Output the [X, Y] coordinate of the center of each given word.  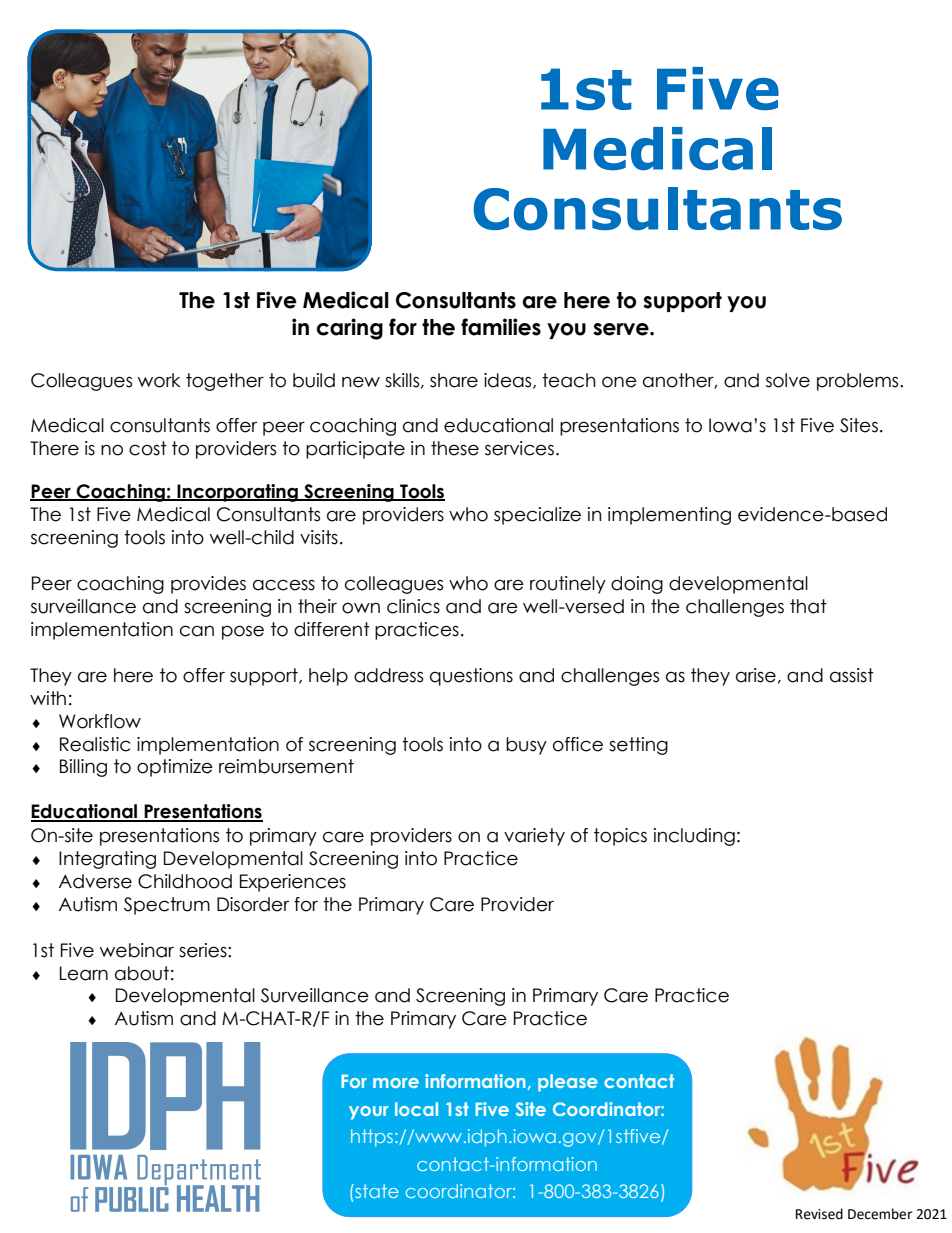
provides [208, 585]
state [376, 1191]
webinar [137, 950]
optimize [175, 768]
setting [638, 746]
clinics [413, 606]
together [225, 382]
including [694, 837]
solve [788, 380]
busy [526, 746]
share [454, 380]
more [396, 1083]
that [808, 606]
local [416, 1109]
